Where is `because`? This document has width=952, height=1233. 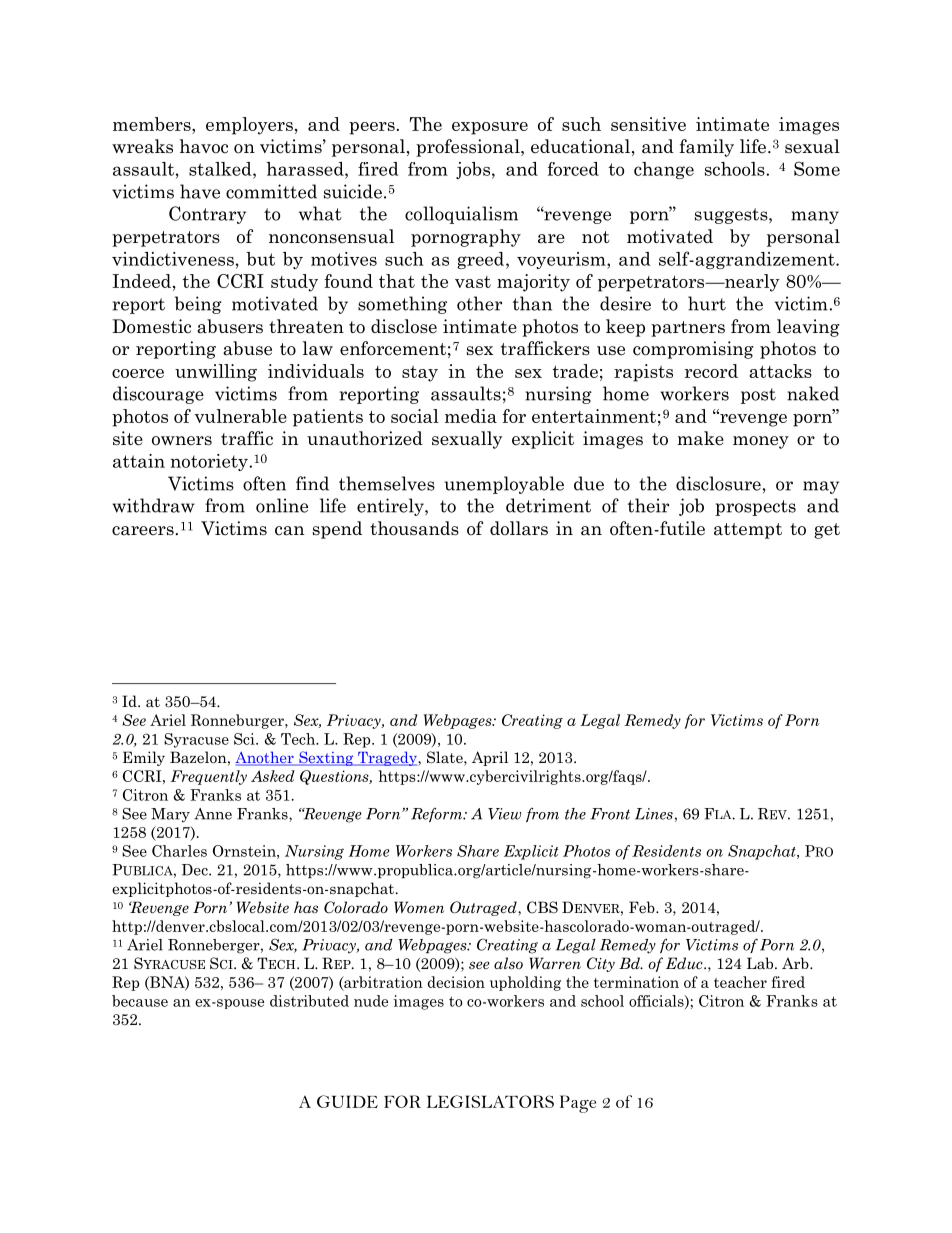 because is located at coordinates (140, 1001).
